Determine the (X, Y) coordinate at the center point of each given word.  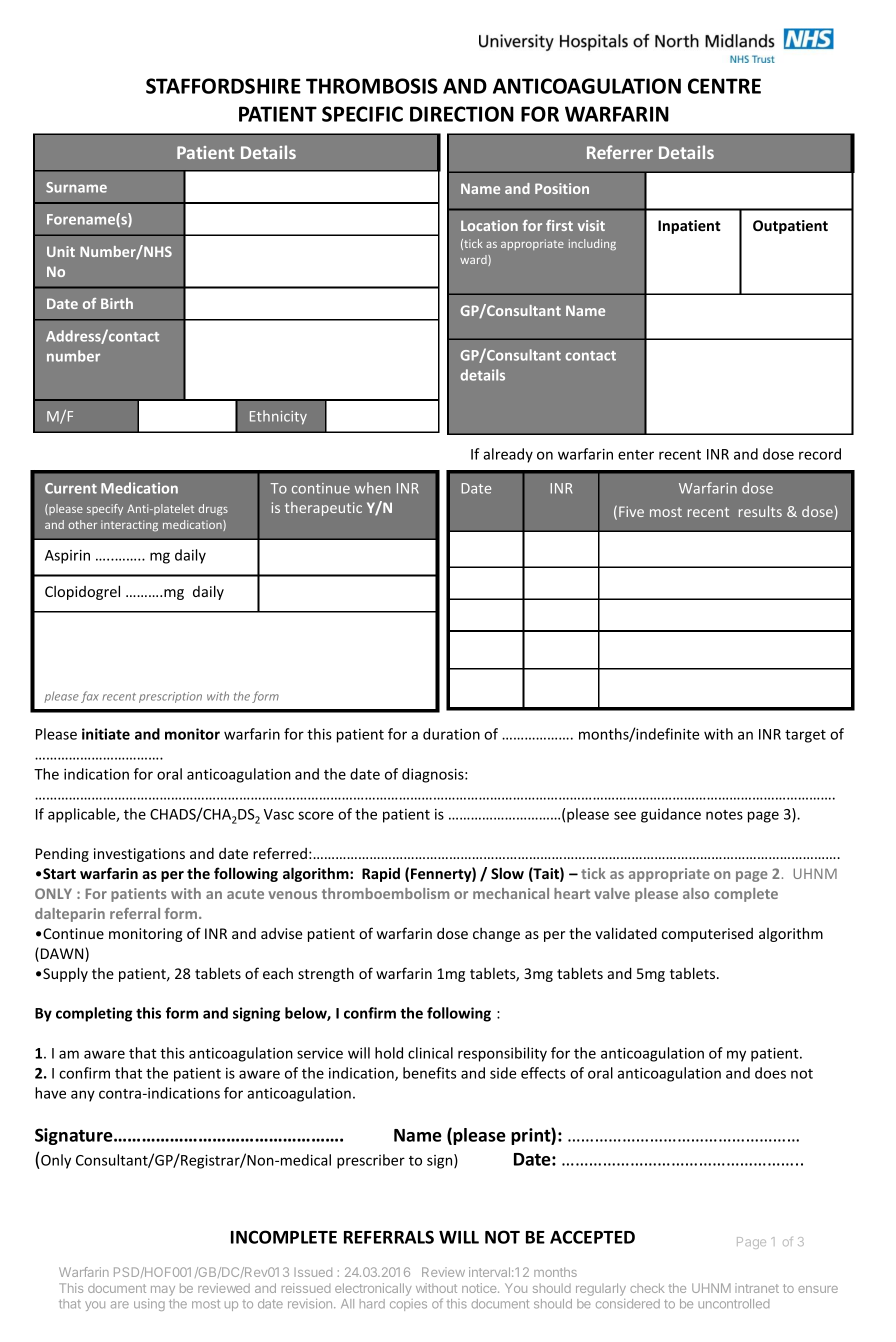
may (163, 1291)
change (496, 935)
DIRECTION (462, 114)
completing (94, 1014)
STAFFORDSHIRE (223, 86)
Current (71, 488)
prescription (170, 697)
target (805, 736)
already (508, 455)
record (820, 454)
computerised (707, 935)
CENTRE (724, 86)
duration (451, 734)
